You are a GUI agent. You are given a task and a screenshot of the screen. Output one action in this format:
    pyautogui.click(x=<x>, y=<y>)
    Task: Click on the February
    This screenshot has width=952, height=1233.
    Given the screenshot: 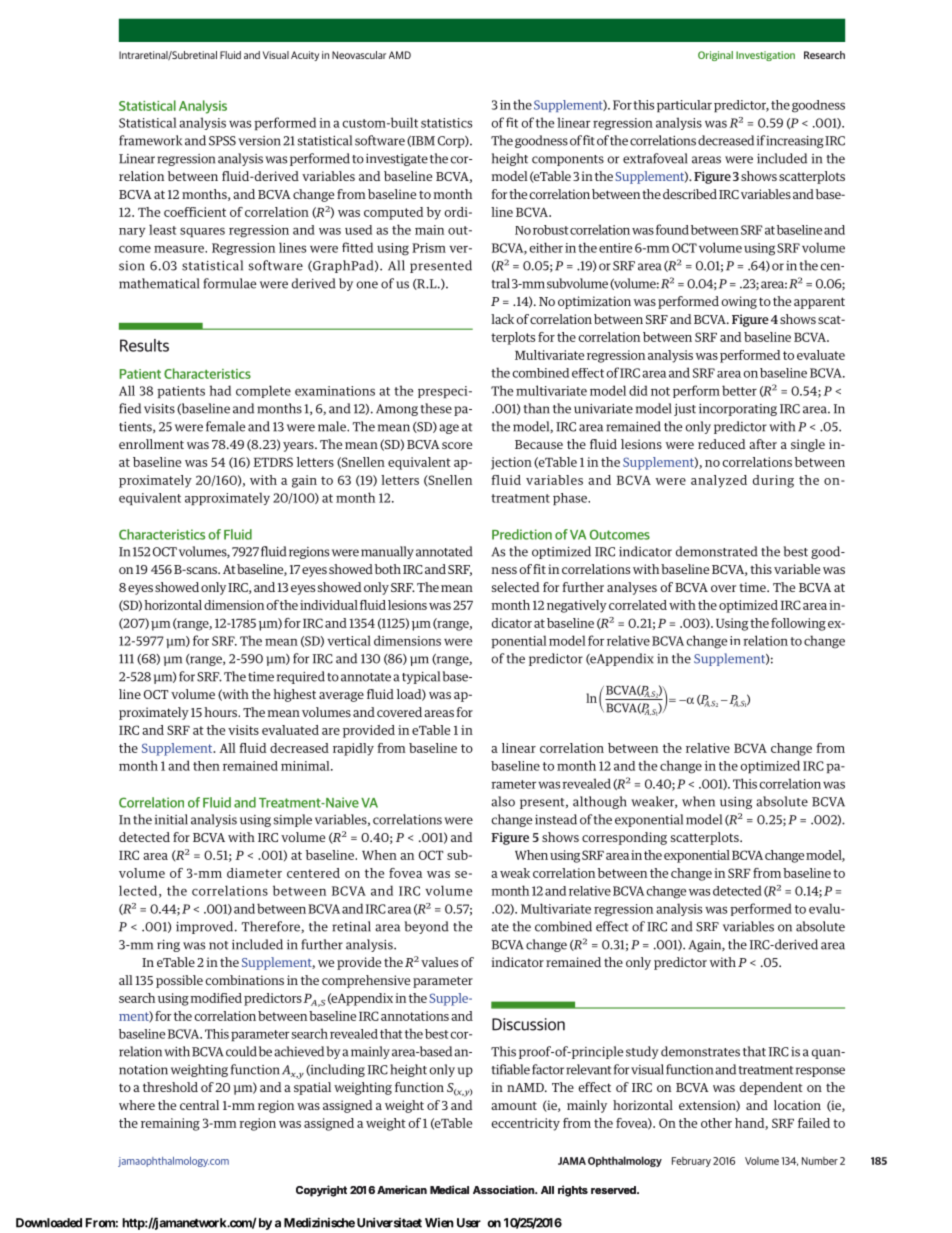 What is the action you would take?
    pyautogui.click(x=691, y=1162)
